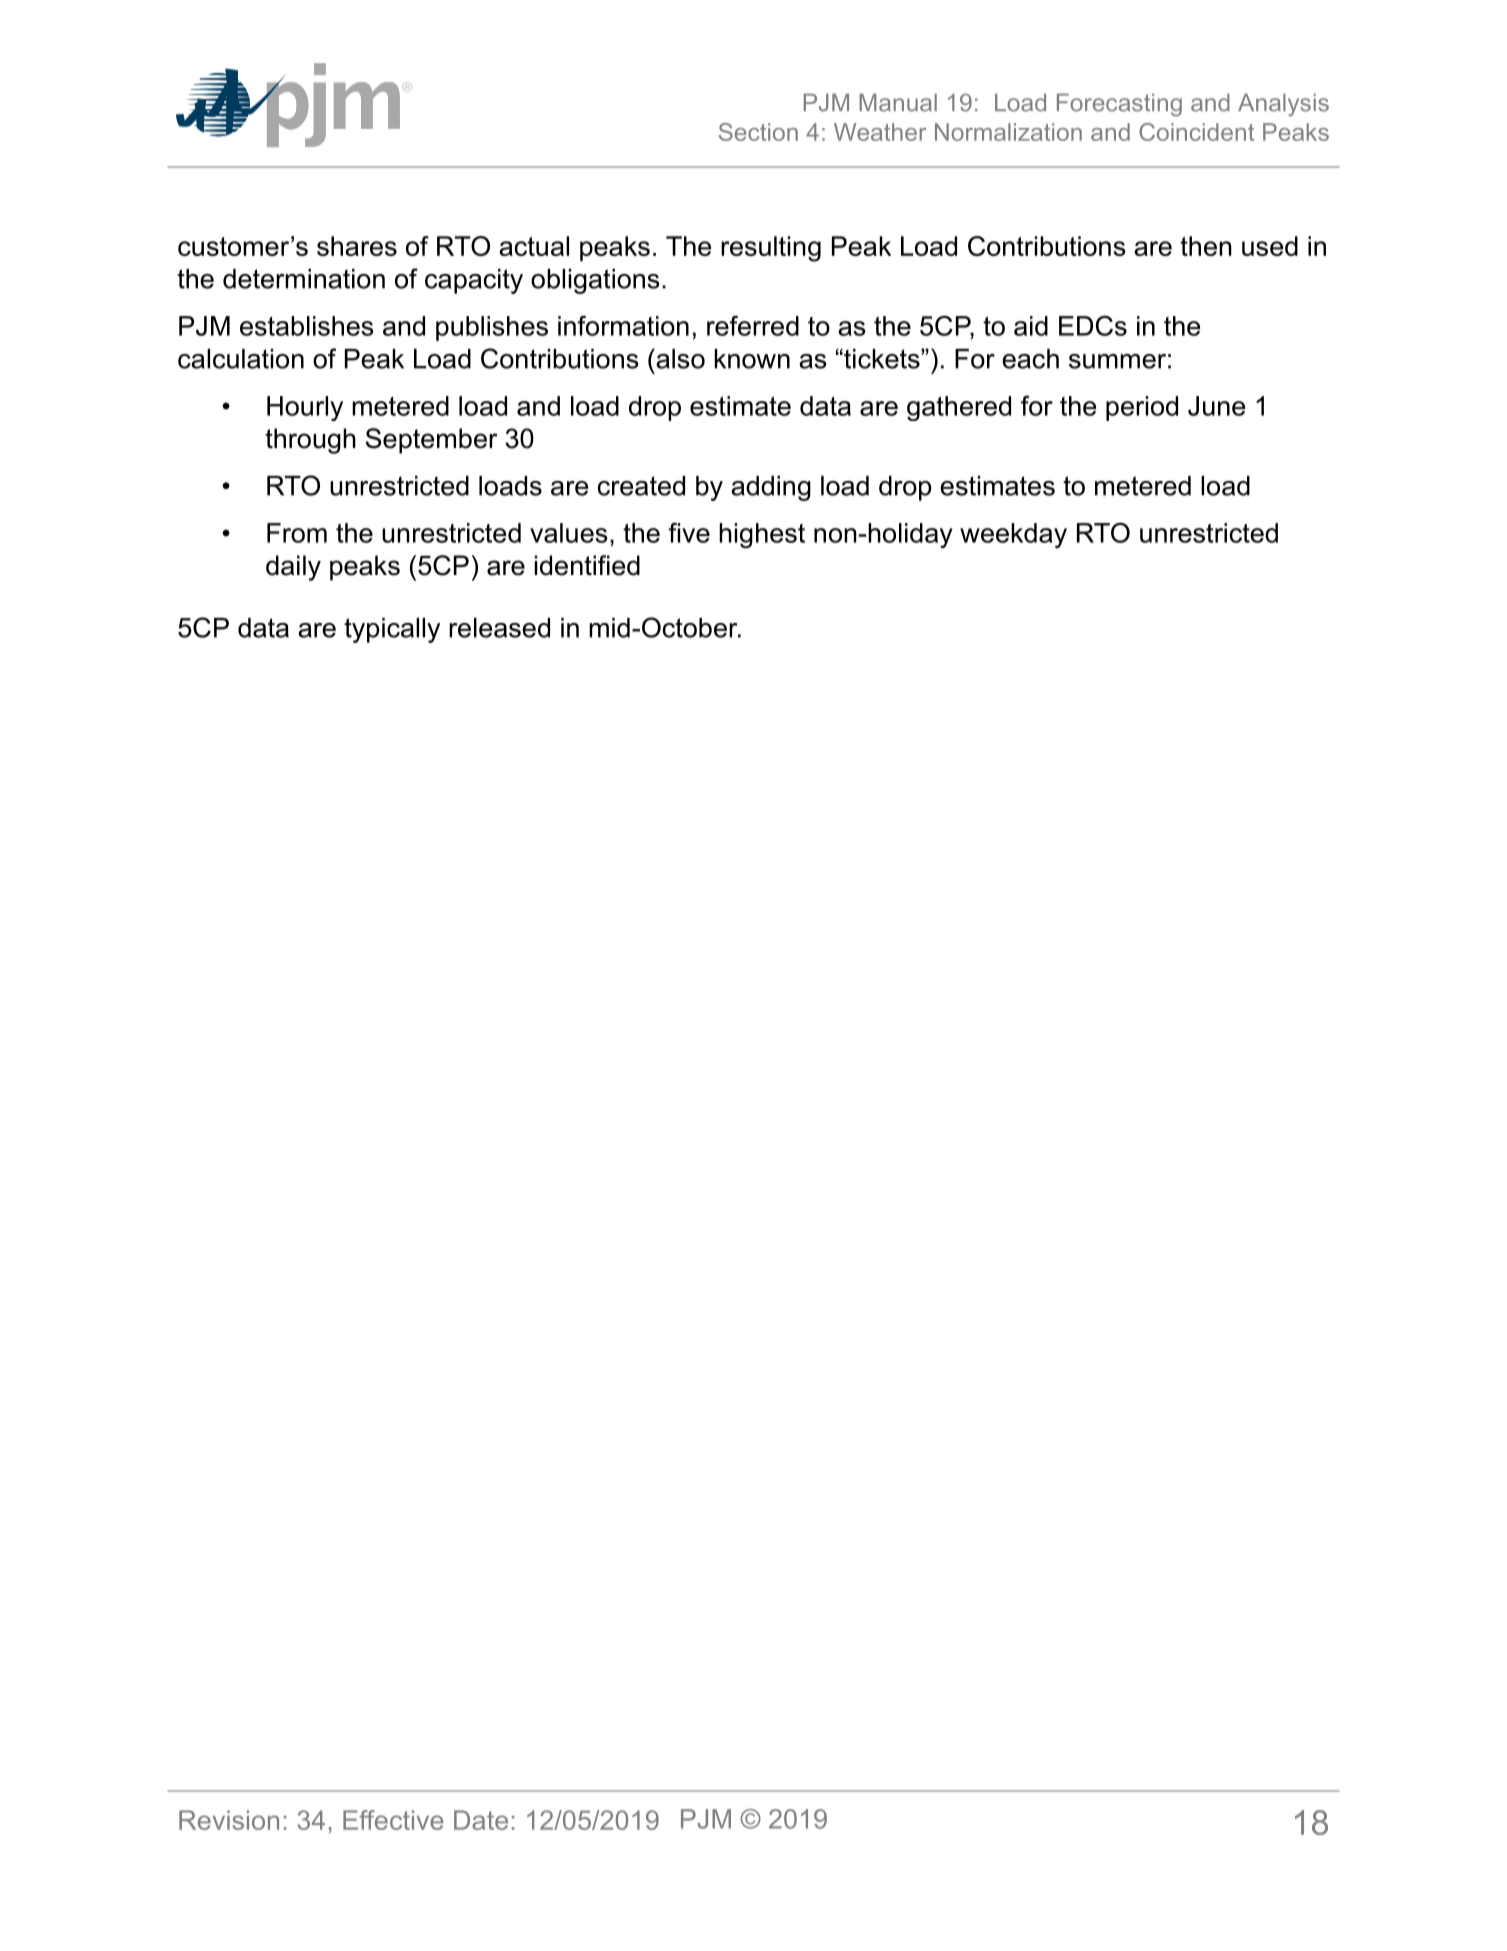 The height and width of the document is (1951, 1507). What do you see at coordinates (357, 246) in the document?
I see `shares` at bounding box center [357, 246].
